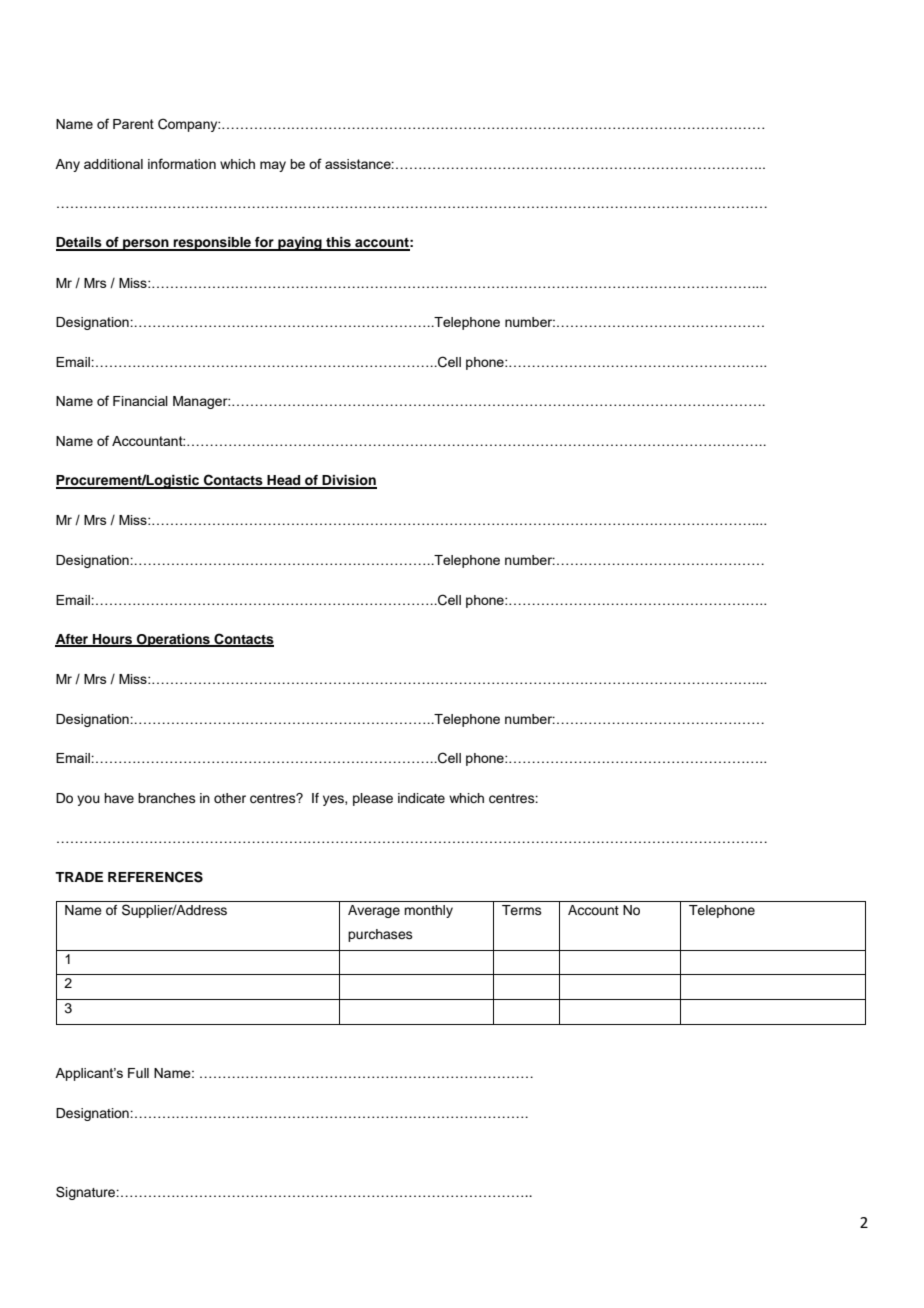  What do you see at coordinates (140, 401) in the screenshot?
I see `Financial` at bounding box center [140, 401].
